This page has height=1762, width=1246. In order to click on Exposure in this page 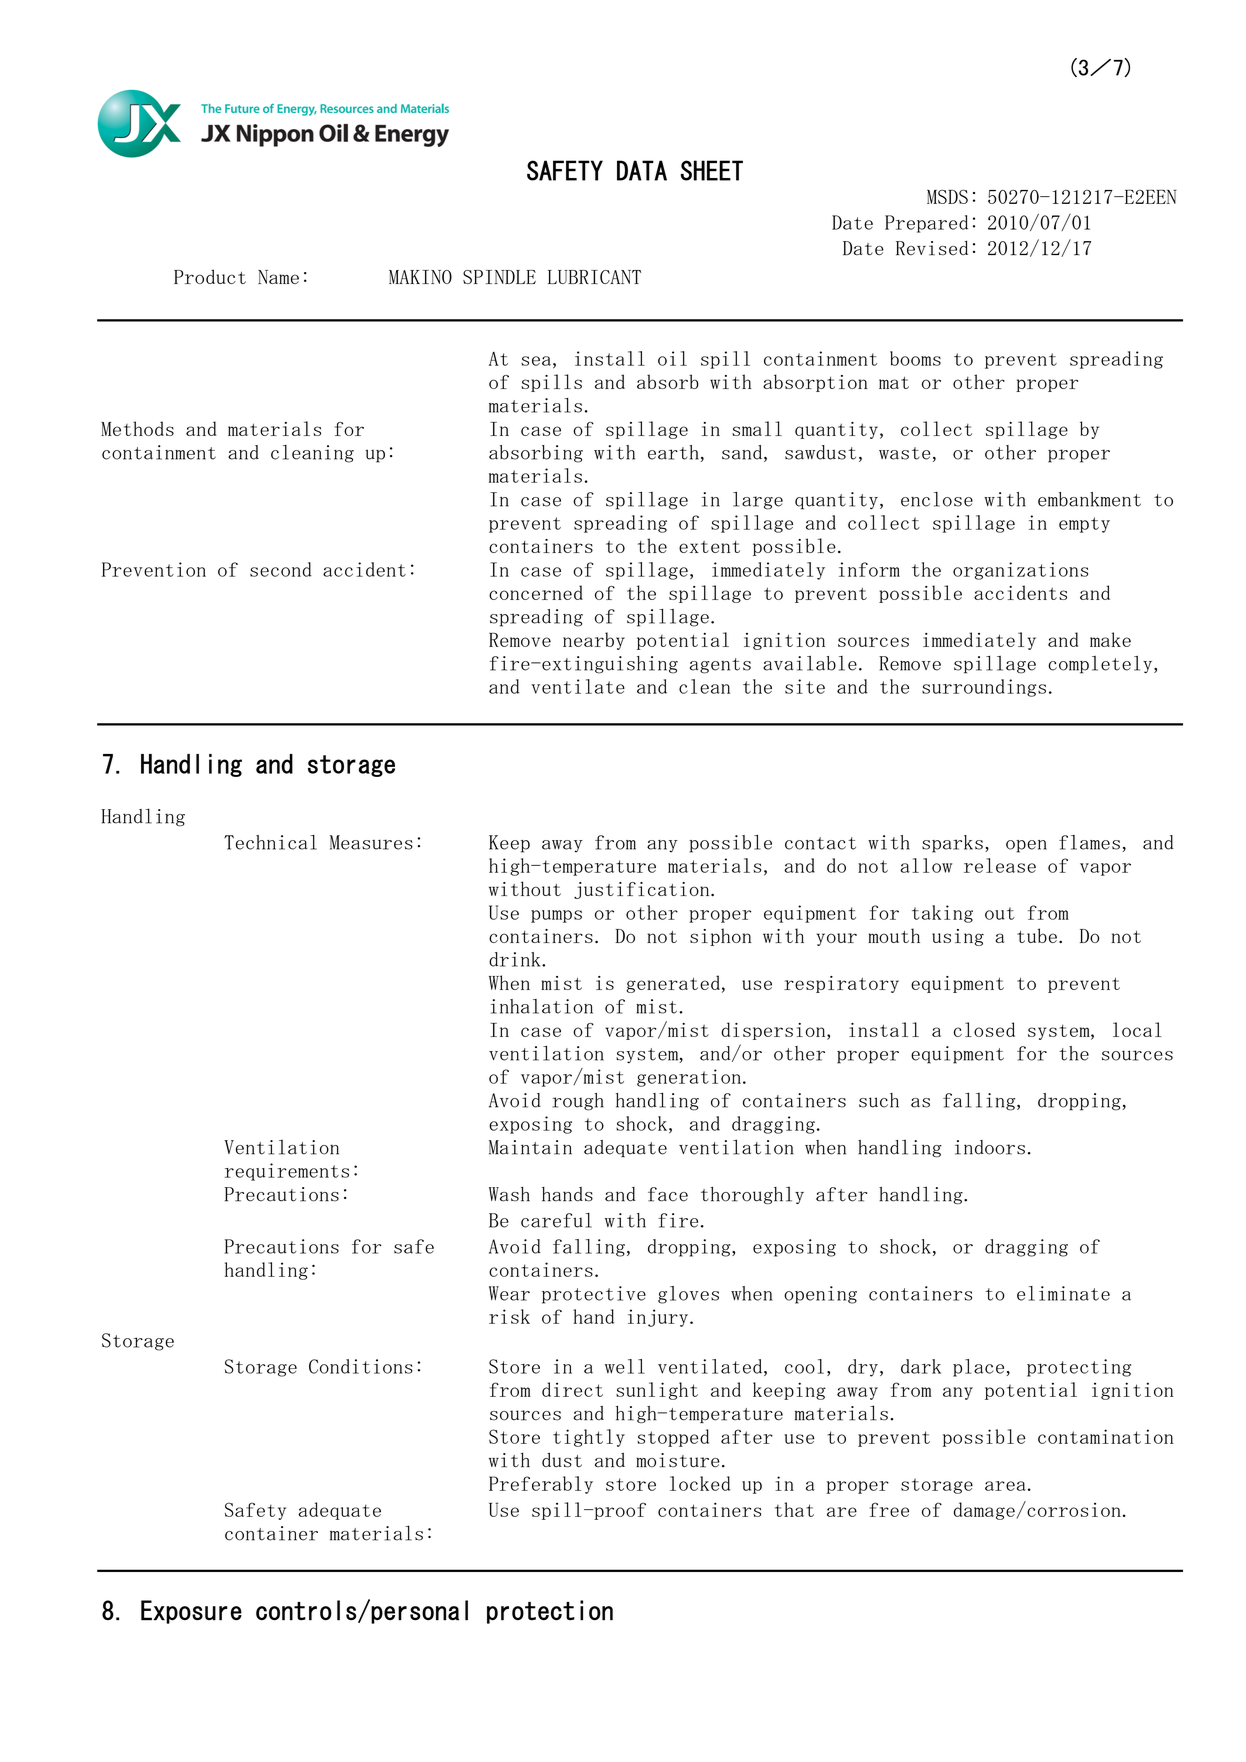, I will do `click(191, 1612)`.
